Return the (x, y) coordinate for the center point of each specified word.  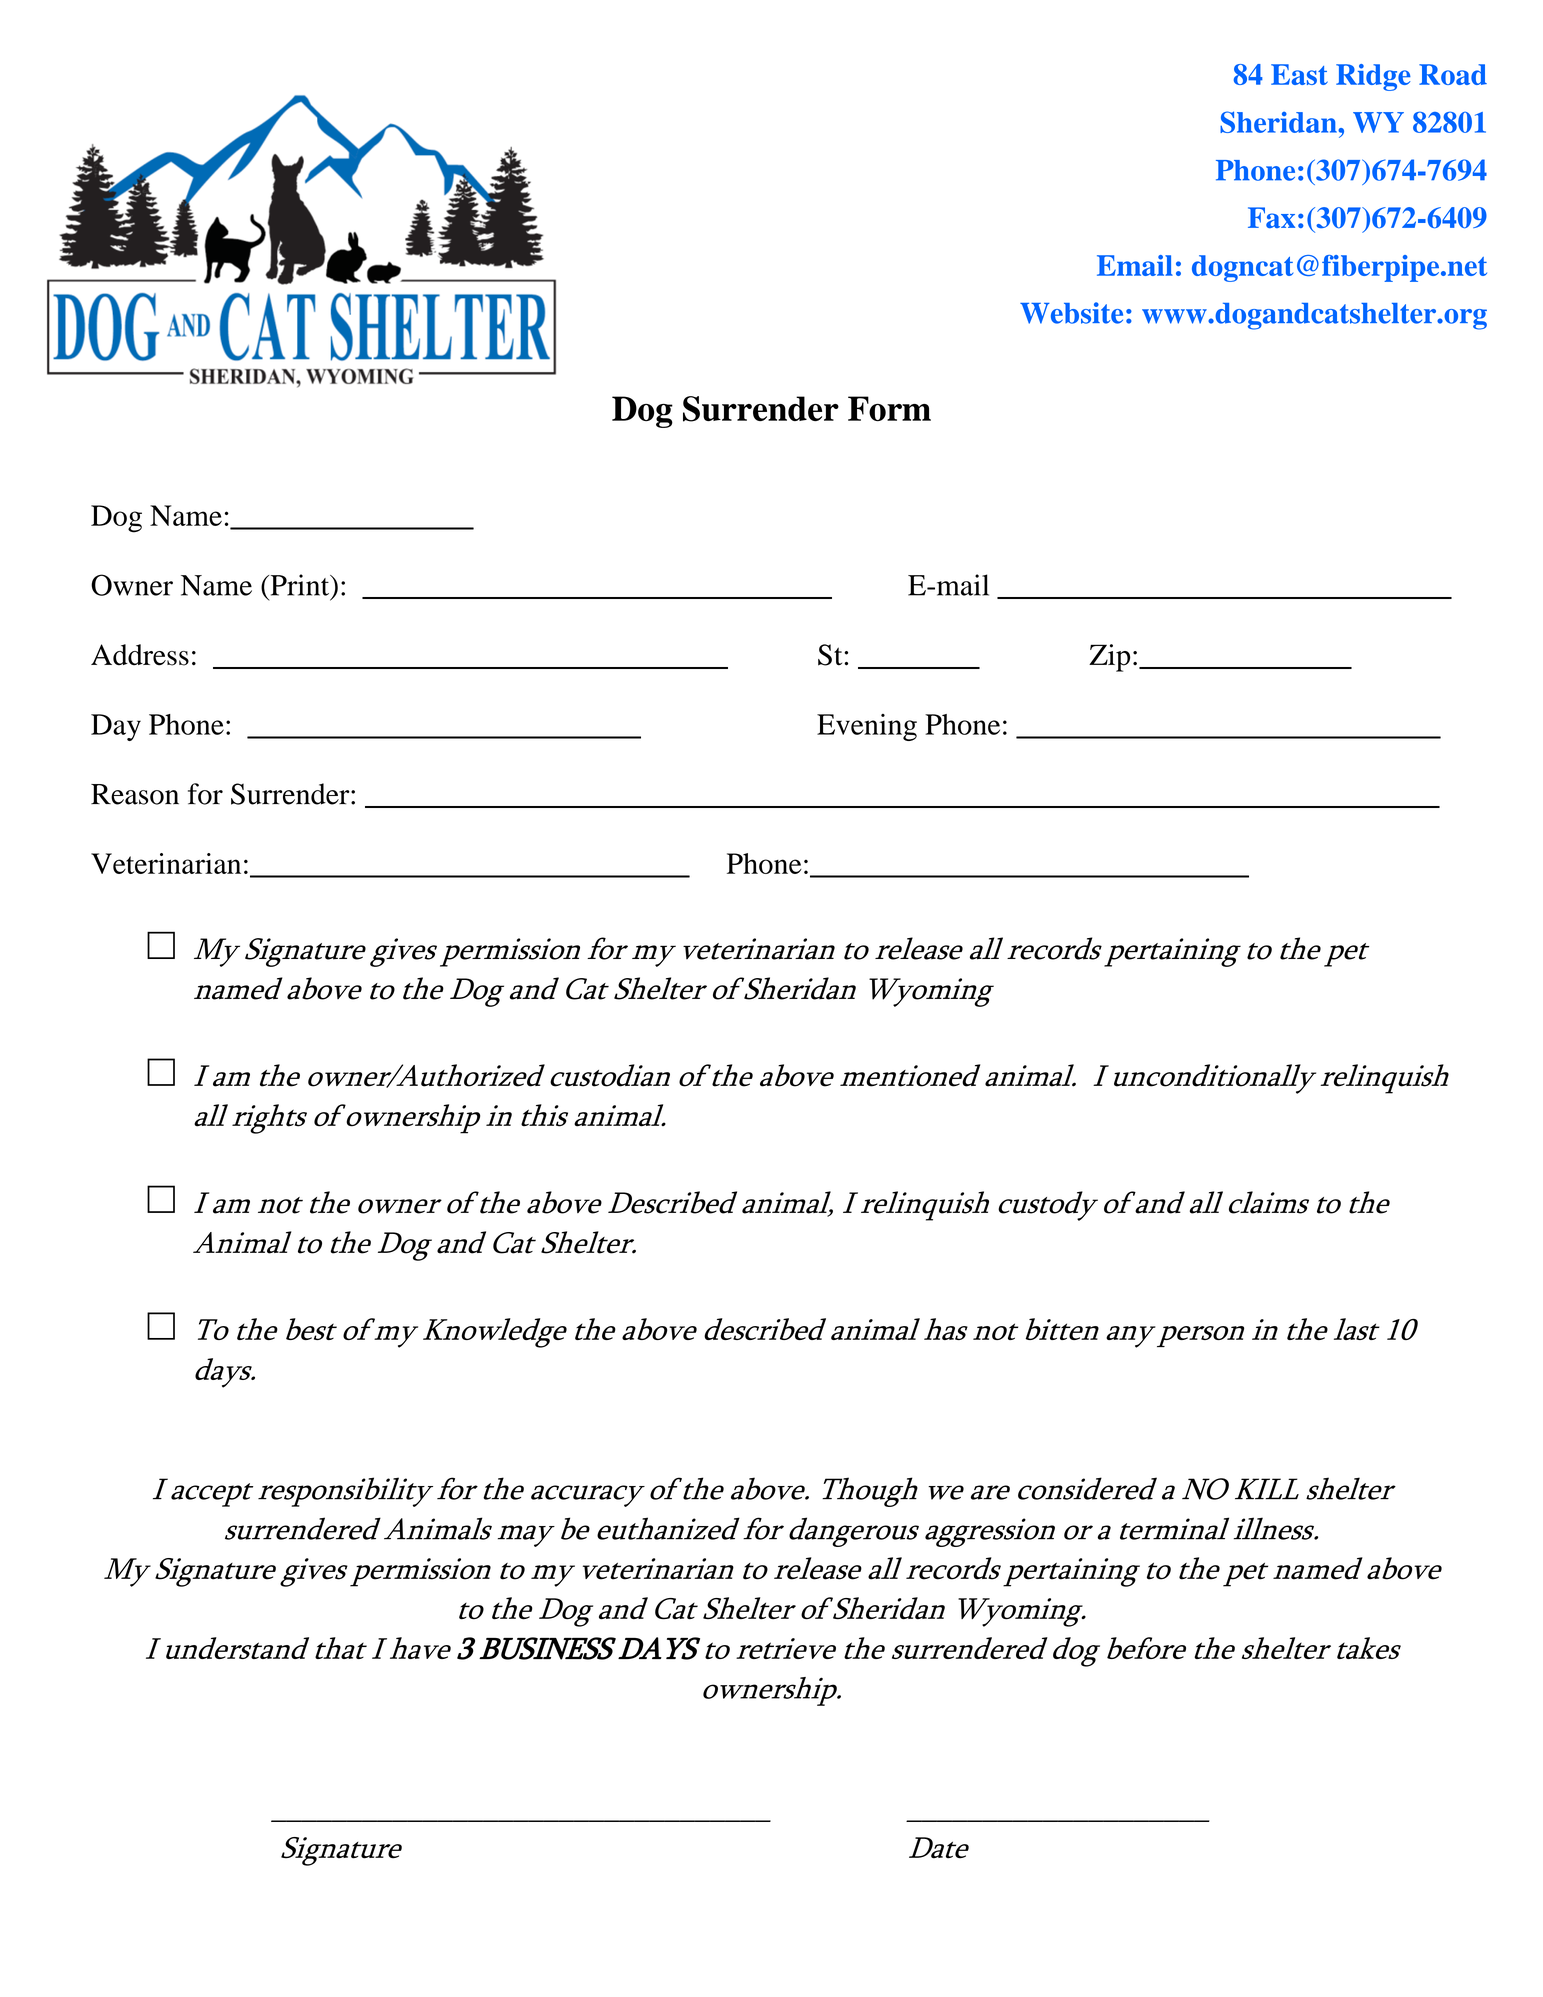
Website (1071, 313)
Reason (135, 794)
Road (1453, 74)
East (1299, 74)
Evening (867, 727)
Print (300, 585)
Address (140, 655)
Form (889, 408)
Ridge (1373, 77)
